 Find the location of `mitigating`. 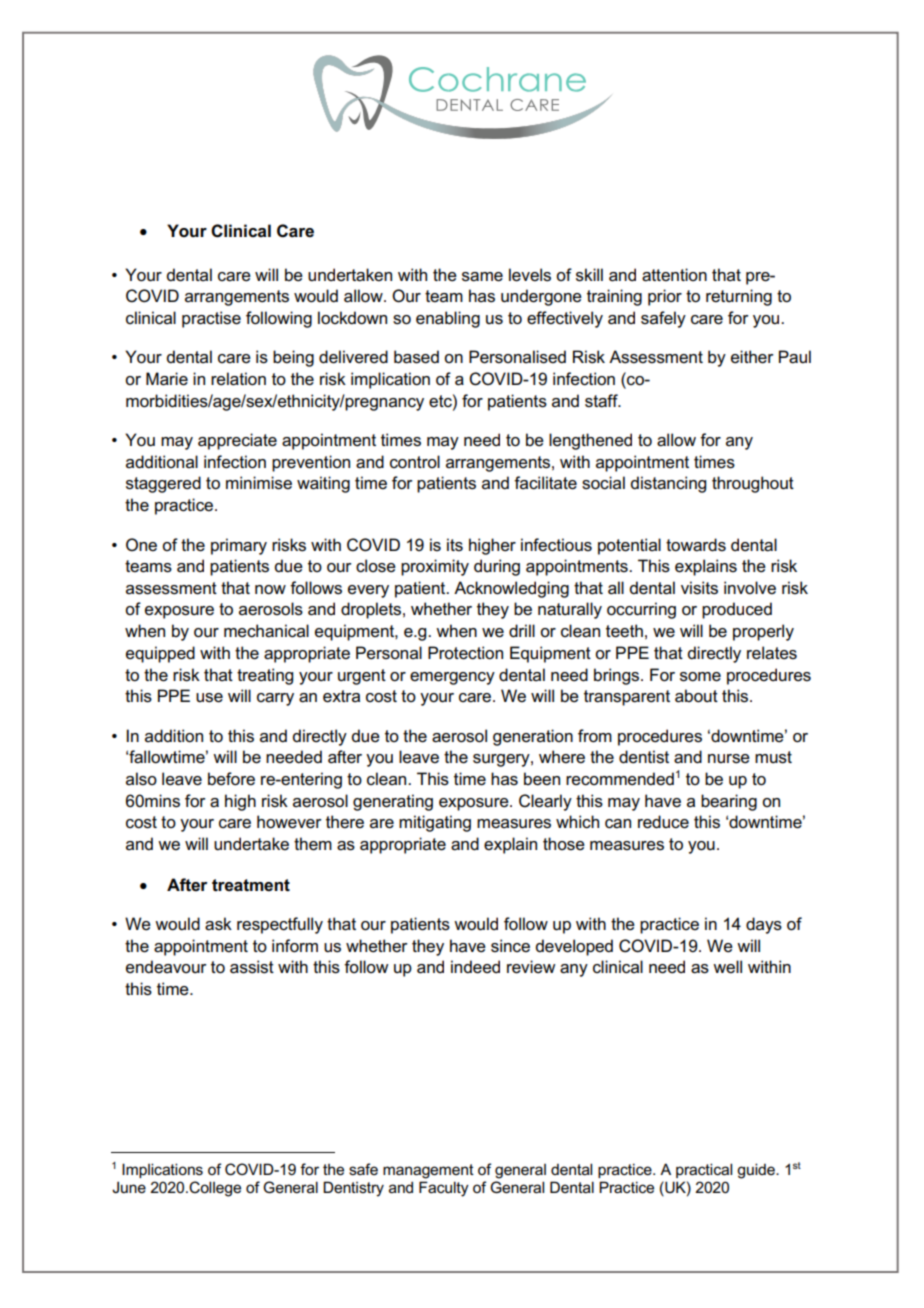

mitigating is located at coordinates (435, 823).
